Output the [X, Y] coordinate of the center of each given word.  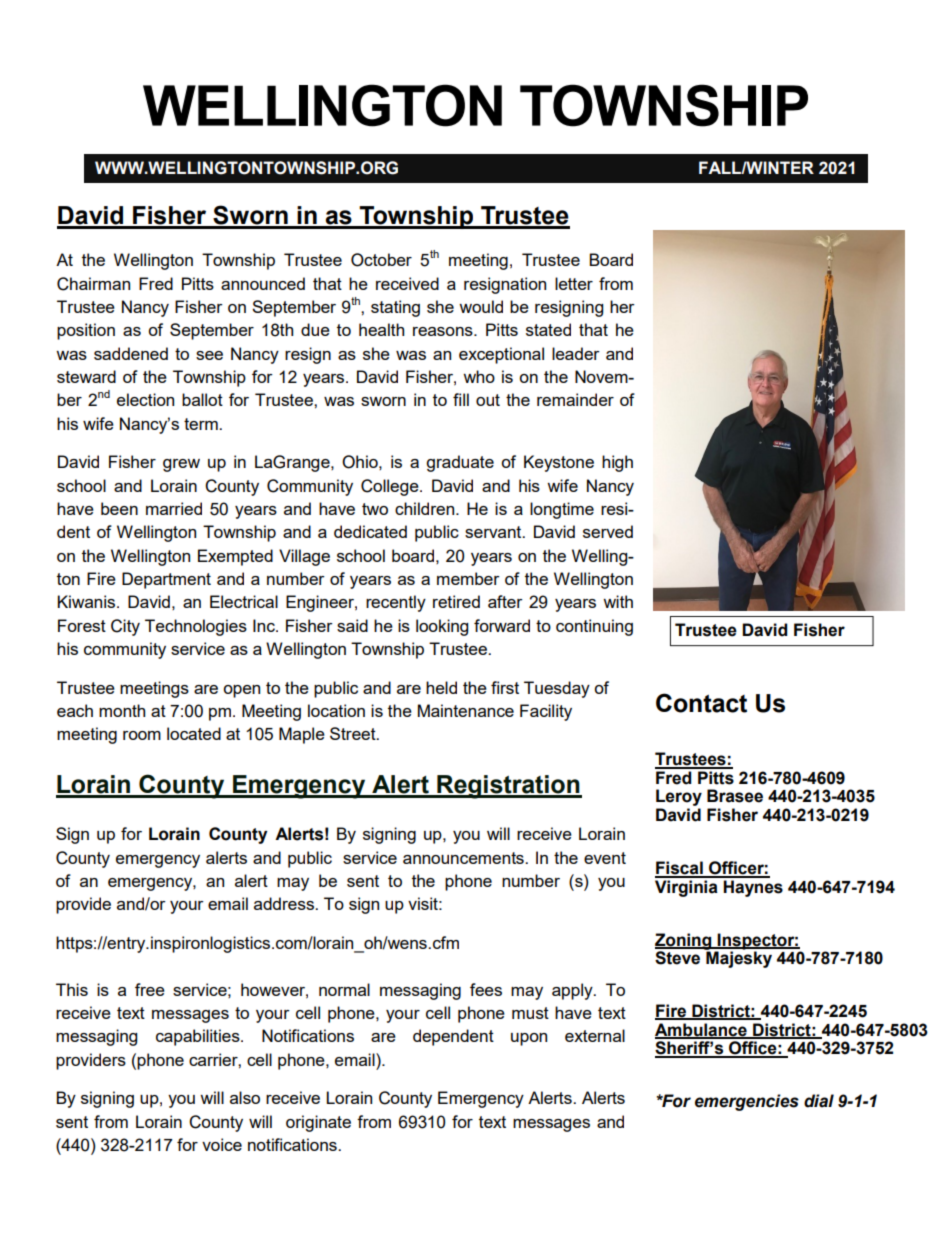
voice [222, 1144]
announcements [464, 858]
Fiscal [680, 869]
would [481, 306]
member [468, 578]
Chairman [93, 284]
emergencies [747, 1102]
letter [574, 283]
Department [166, 580]
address [285, 903]
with [618, 601]
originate [318, 1123]
